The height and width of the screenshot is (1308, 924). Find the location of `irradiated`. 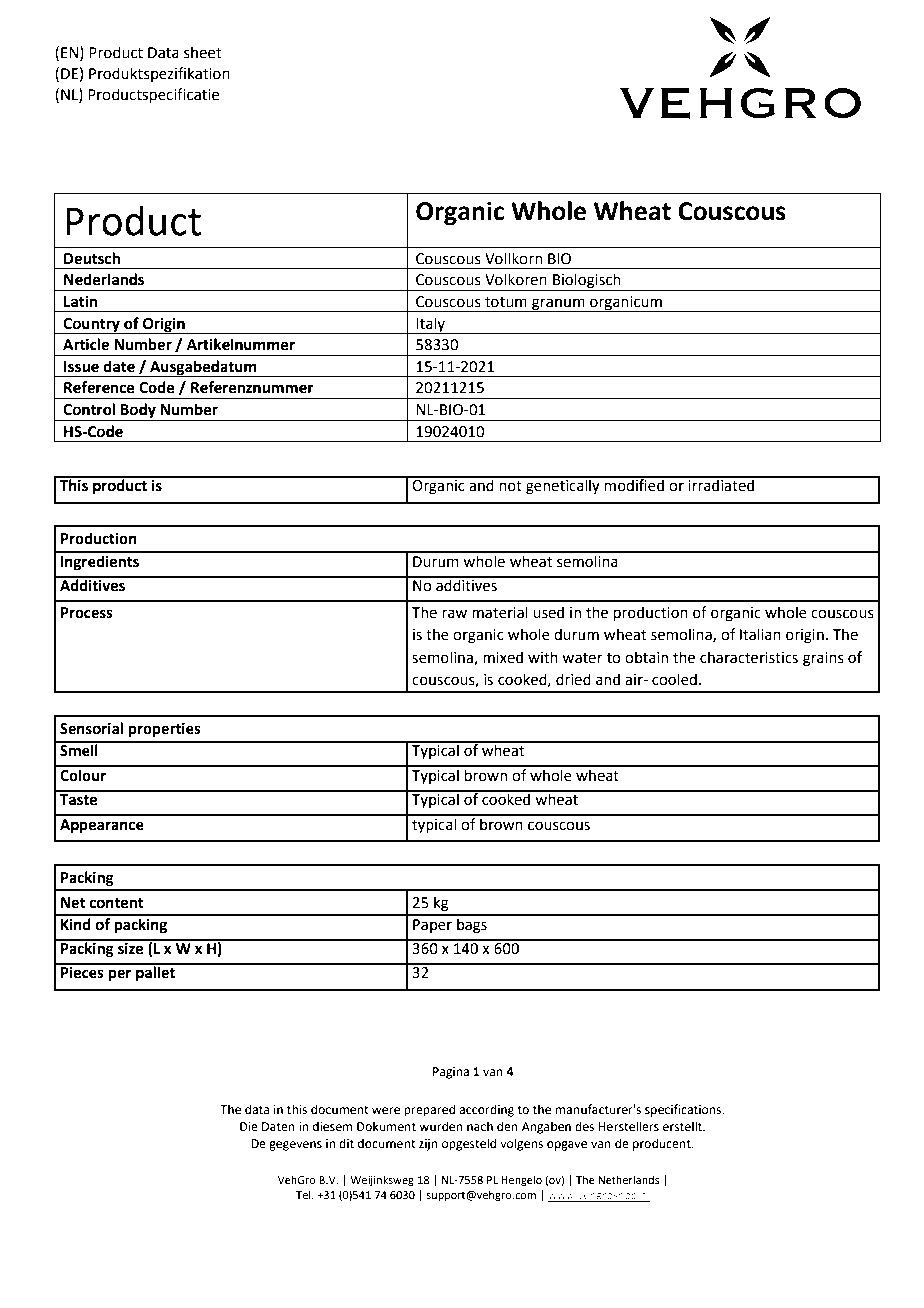

irradiated is located at coordinates (721, 484).
